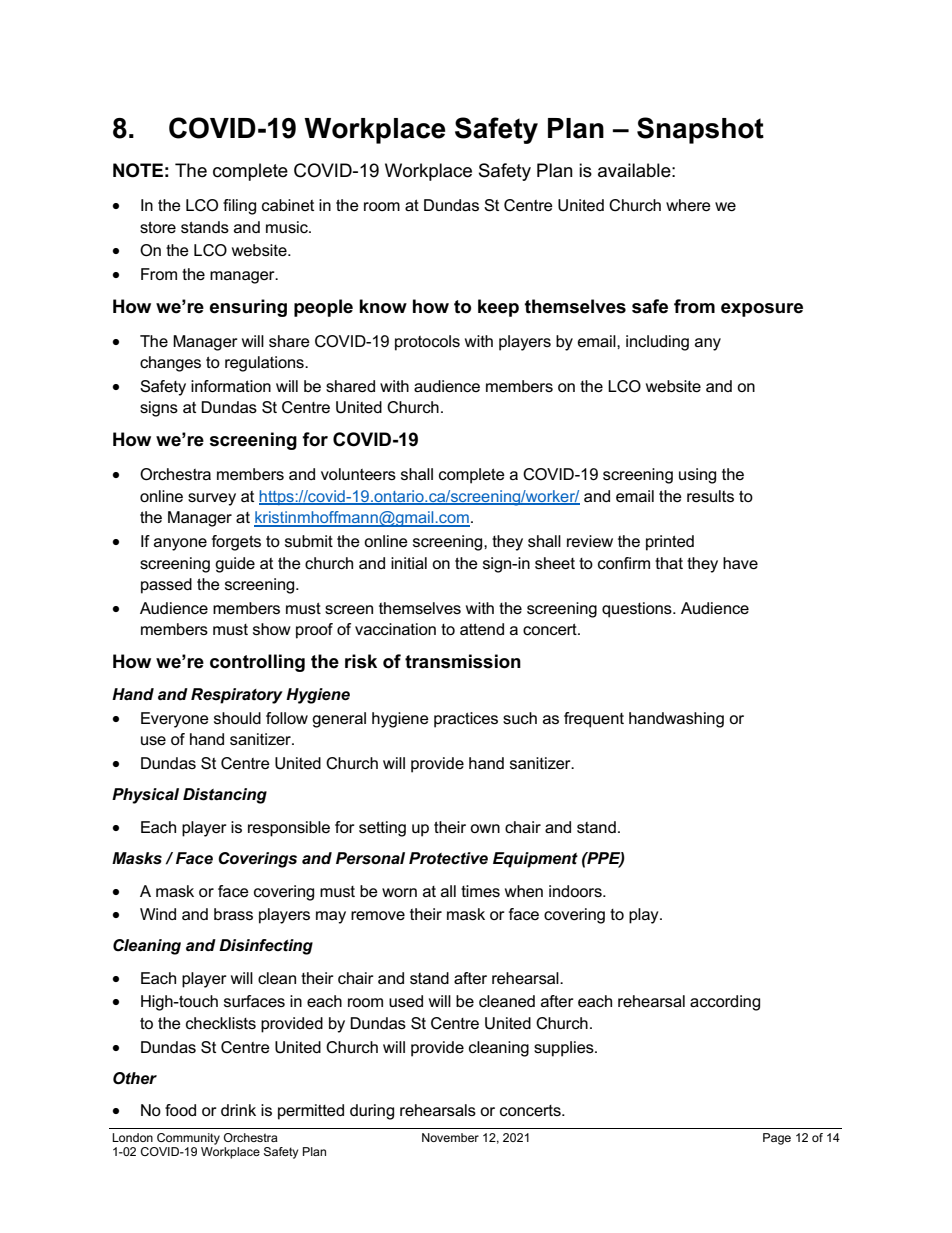 This screenshot has width=952, height=1233. What do you see at coordinates (482, 629) in the screenshot?
I see `attend` at bounding box center [482, 629].
